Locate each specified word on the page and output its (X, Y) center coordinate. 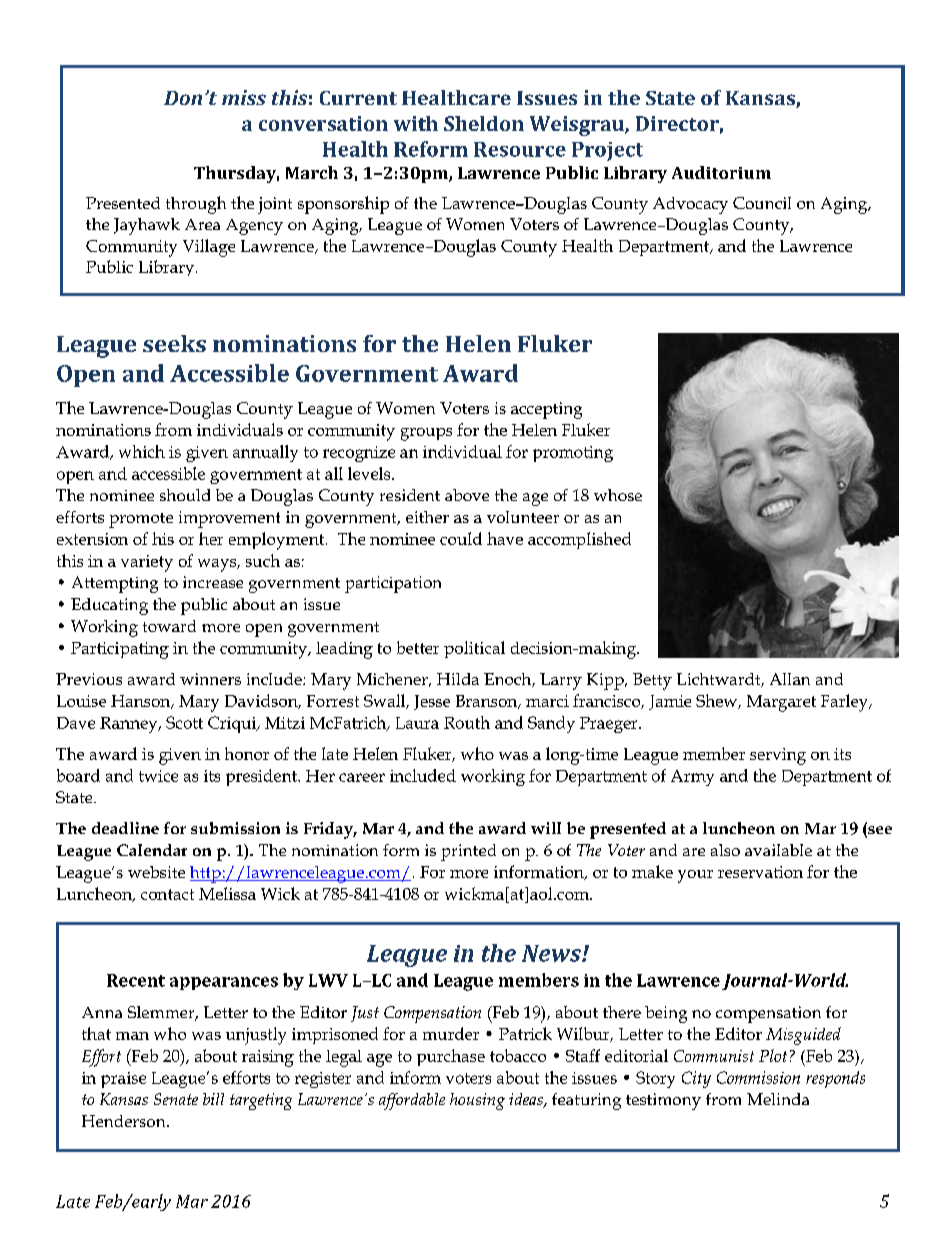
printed (468, 852)
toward (169, 626)
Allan (790, 679)
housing (477, 1101)
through (196, 205)
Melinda (778, 1099)
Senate (176, 1099)
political (474, 649)
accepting (546, 410)
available (778, 850)
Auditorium (721, 172)
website (156, 872)
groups (426, 434)
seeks (174, 343)
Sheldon (484, 123)
